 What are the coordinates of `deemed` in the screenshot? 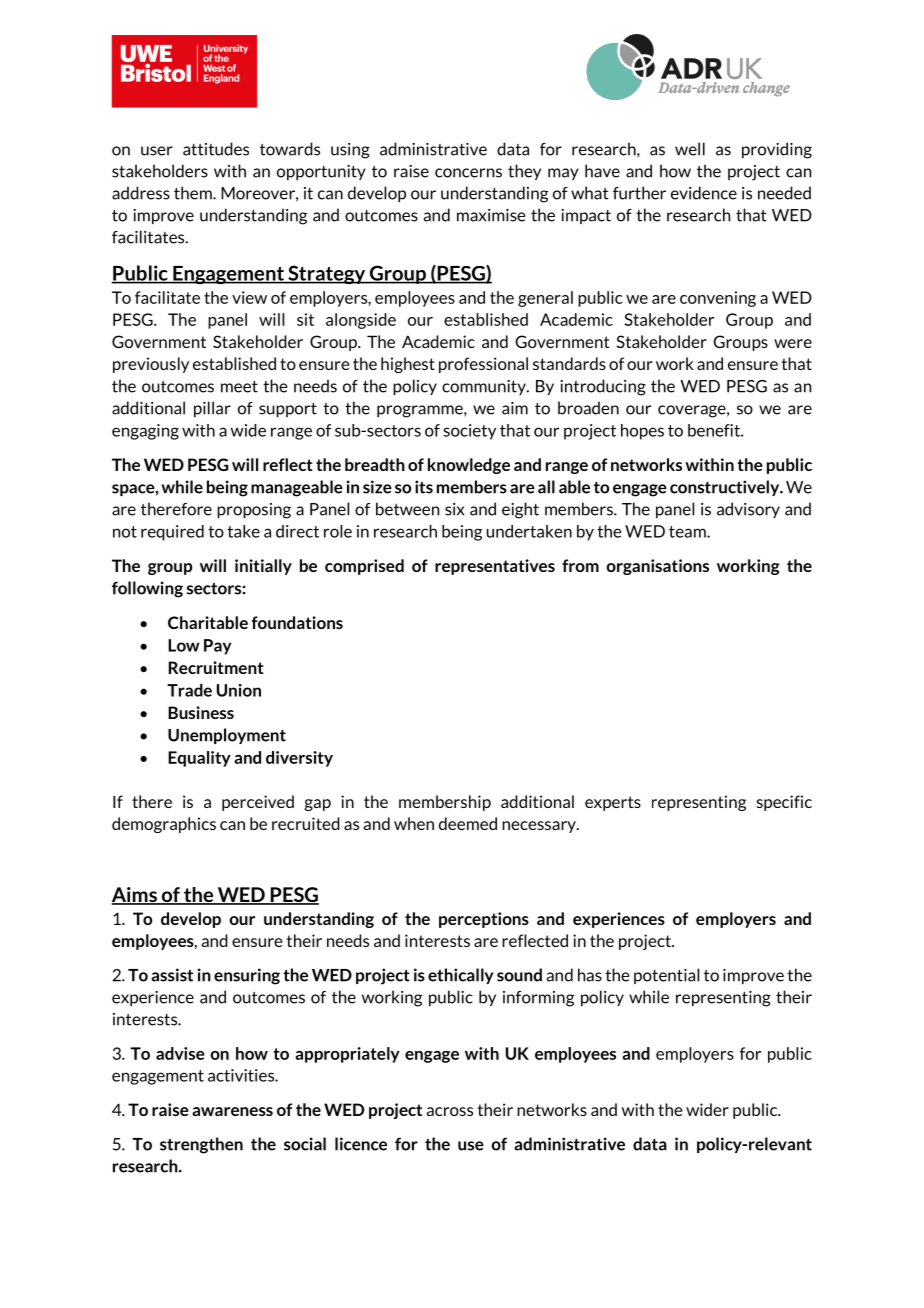 It's located at (468, 823).
